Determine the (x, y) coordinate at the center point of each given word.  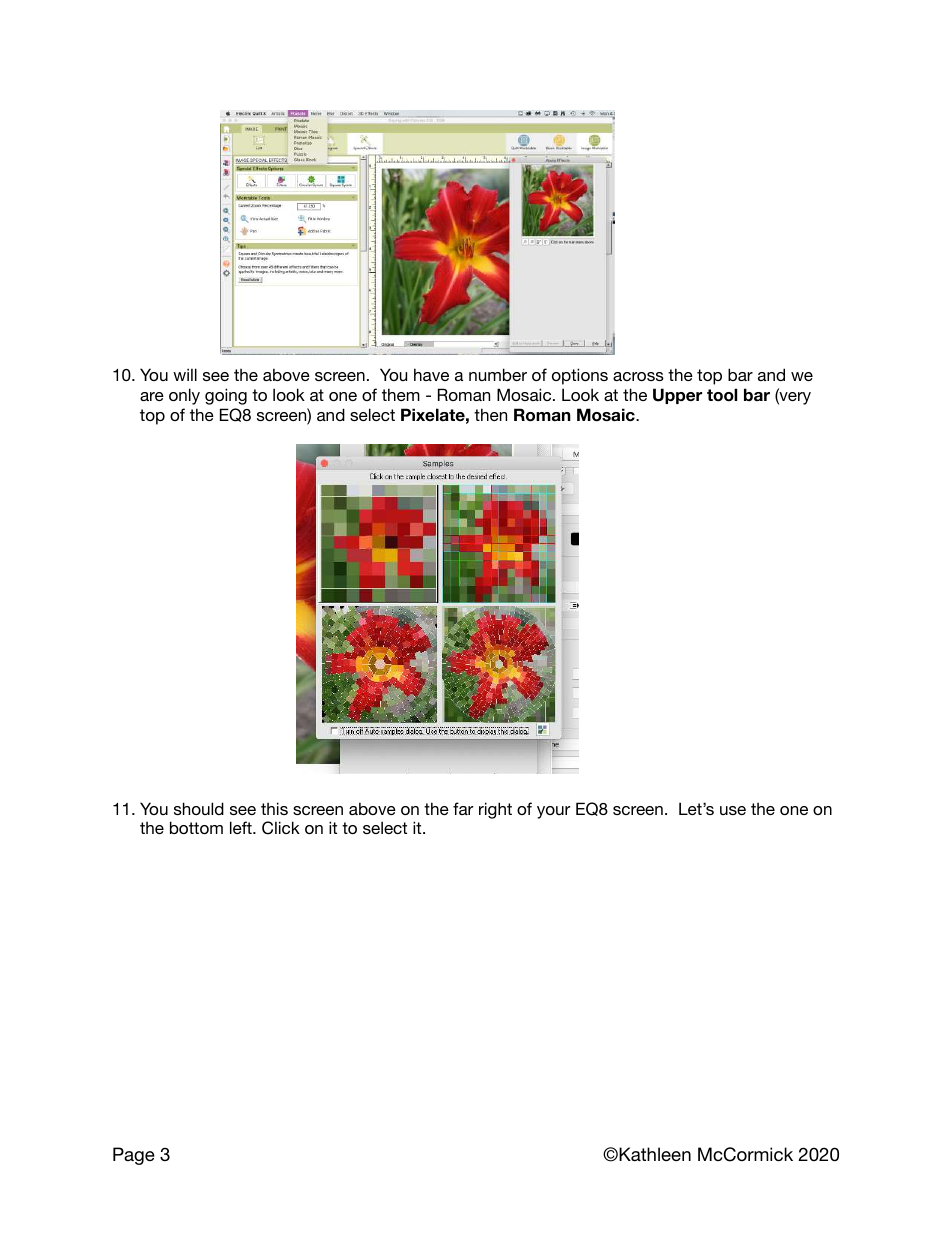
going (226, 396)
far (463, 808)
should (199, 808)
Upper (677, 396)
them (401, 394)
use (733, 810)
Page (134, 1156)
